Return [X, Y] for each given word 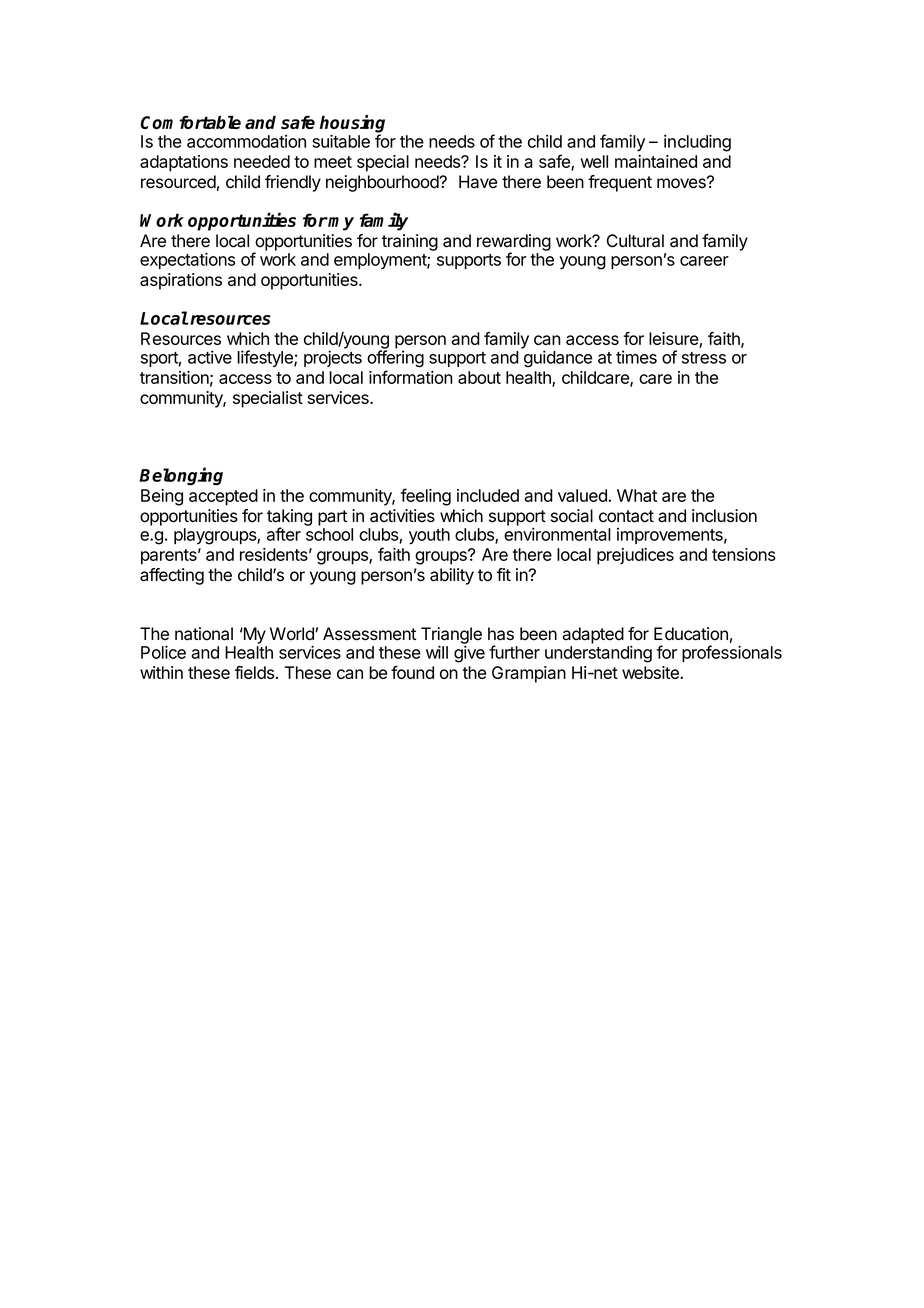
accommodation [246, 141]
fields [254, 672]
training [410, 242]
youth [429, 536]
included [488, 495]
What [637, 495]
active [210, 357]
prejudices [635, 556]
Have [478, 182]
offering [395, 359]
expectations [187, 260]
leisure [674, 340]
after [284, 534]
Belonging [181, 476]
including [697, 143]
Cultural [635, 241]
